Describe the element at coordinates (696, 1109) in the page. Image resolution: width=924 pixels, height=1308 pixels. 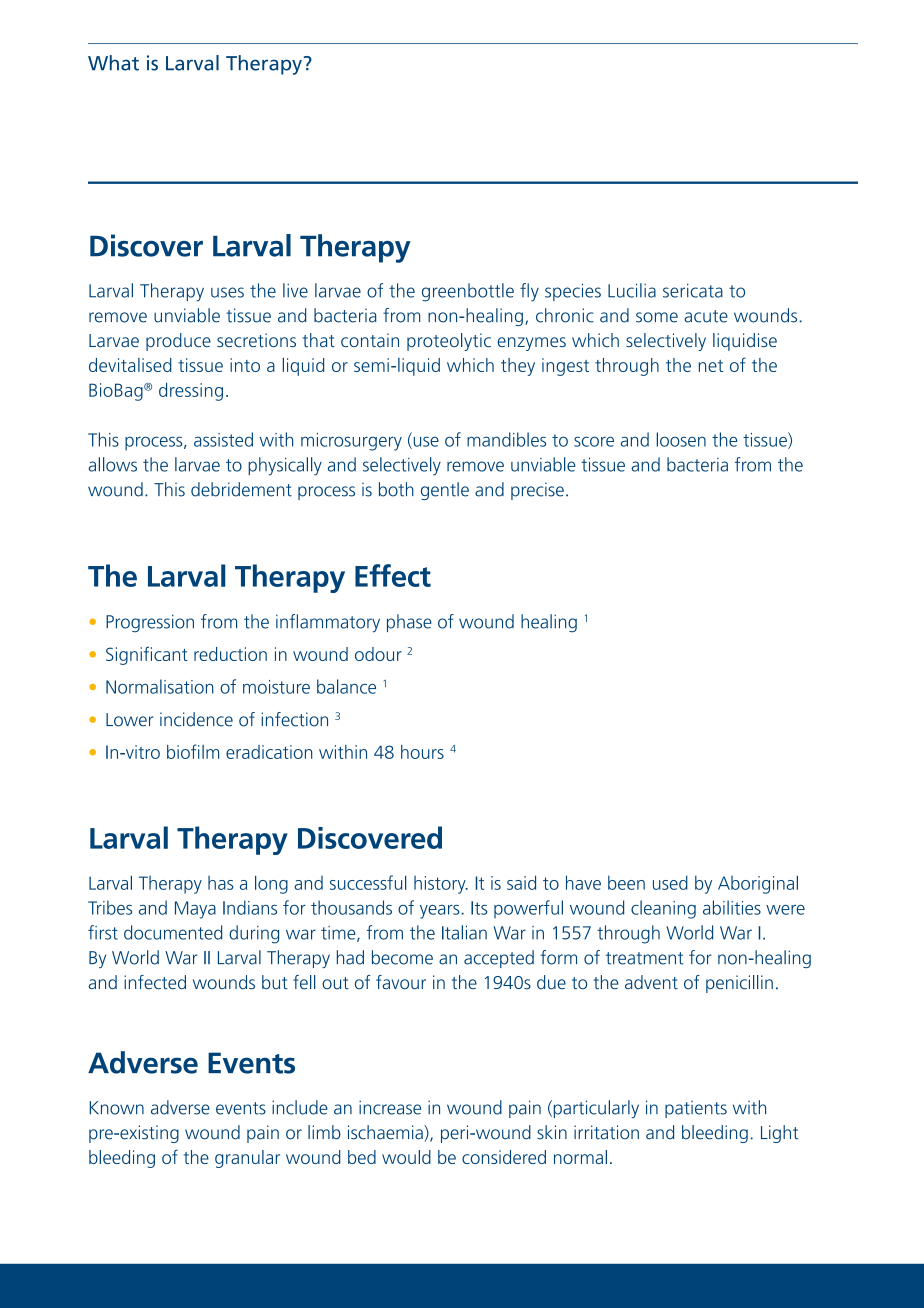
I see `patients` at that location.
